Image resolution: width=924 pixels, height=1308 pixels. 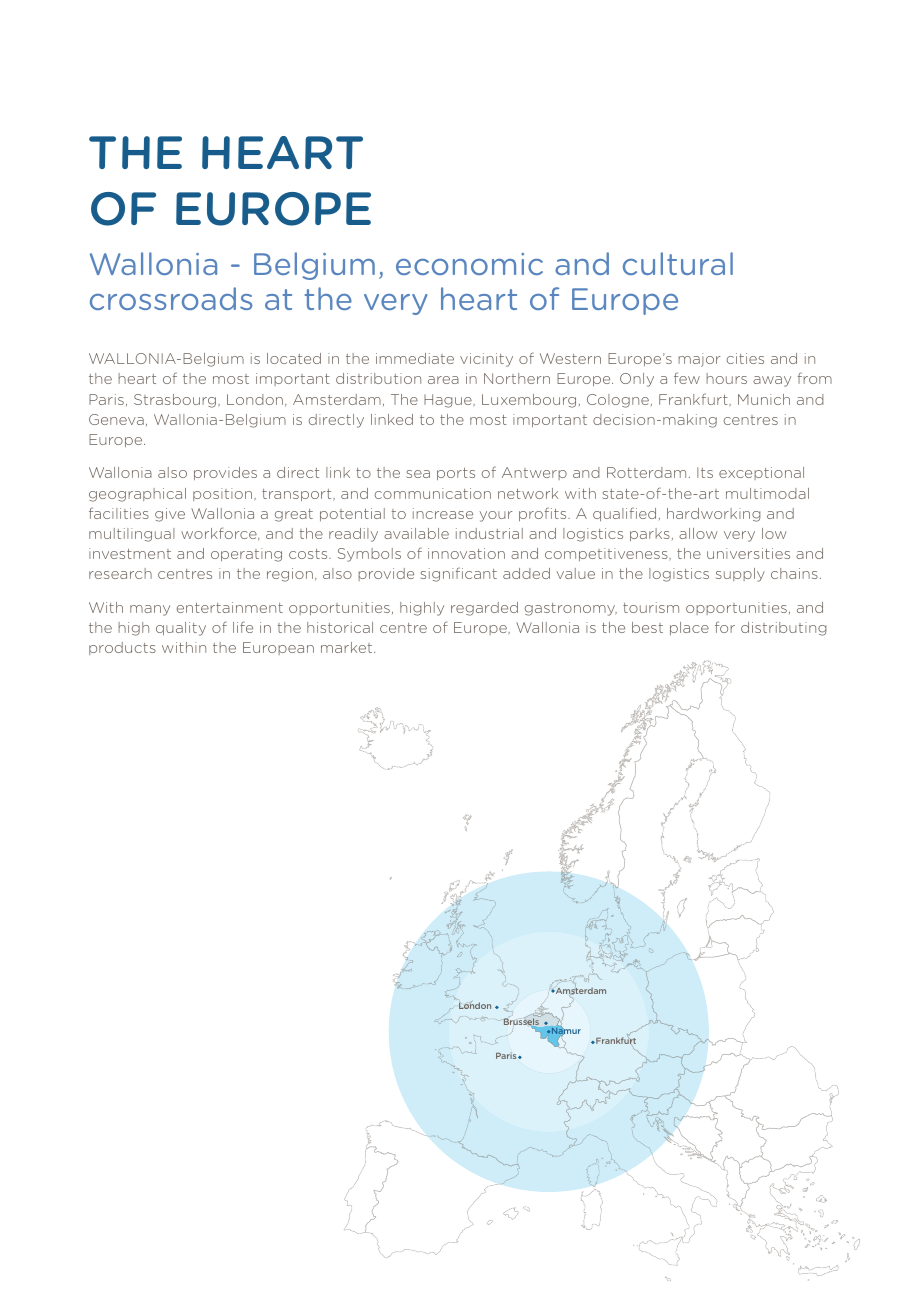 I want to click on cultural, so click(x=678, y=263).
